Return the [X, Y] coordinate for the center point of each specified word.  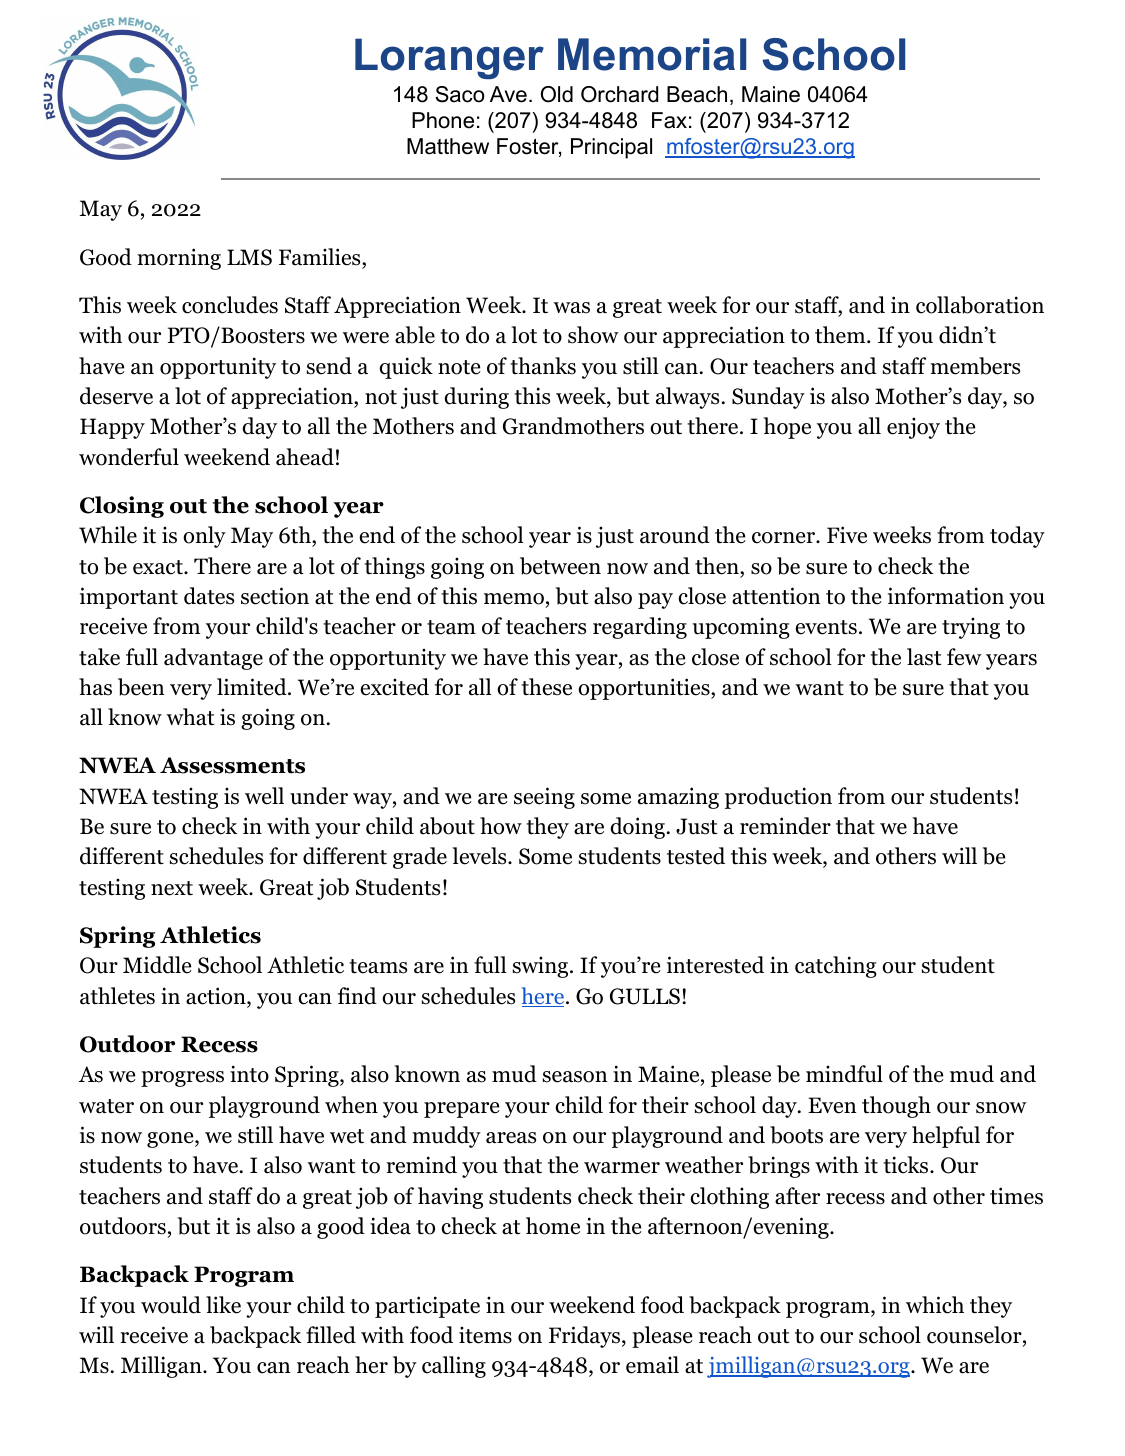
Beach [697, 94]
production [778, 798]
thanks [543, 366]
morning [179, 259]
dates [209, 596]
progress [182, 1079]
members [975, 366]
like [223, 1305]
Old [557, 94]
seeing [544, 798]
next [172, 888]
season [575, 1077]
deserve [116, 396]
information [946, 596]
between [560, 566]
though [896, 1107]
